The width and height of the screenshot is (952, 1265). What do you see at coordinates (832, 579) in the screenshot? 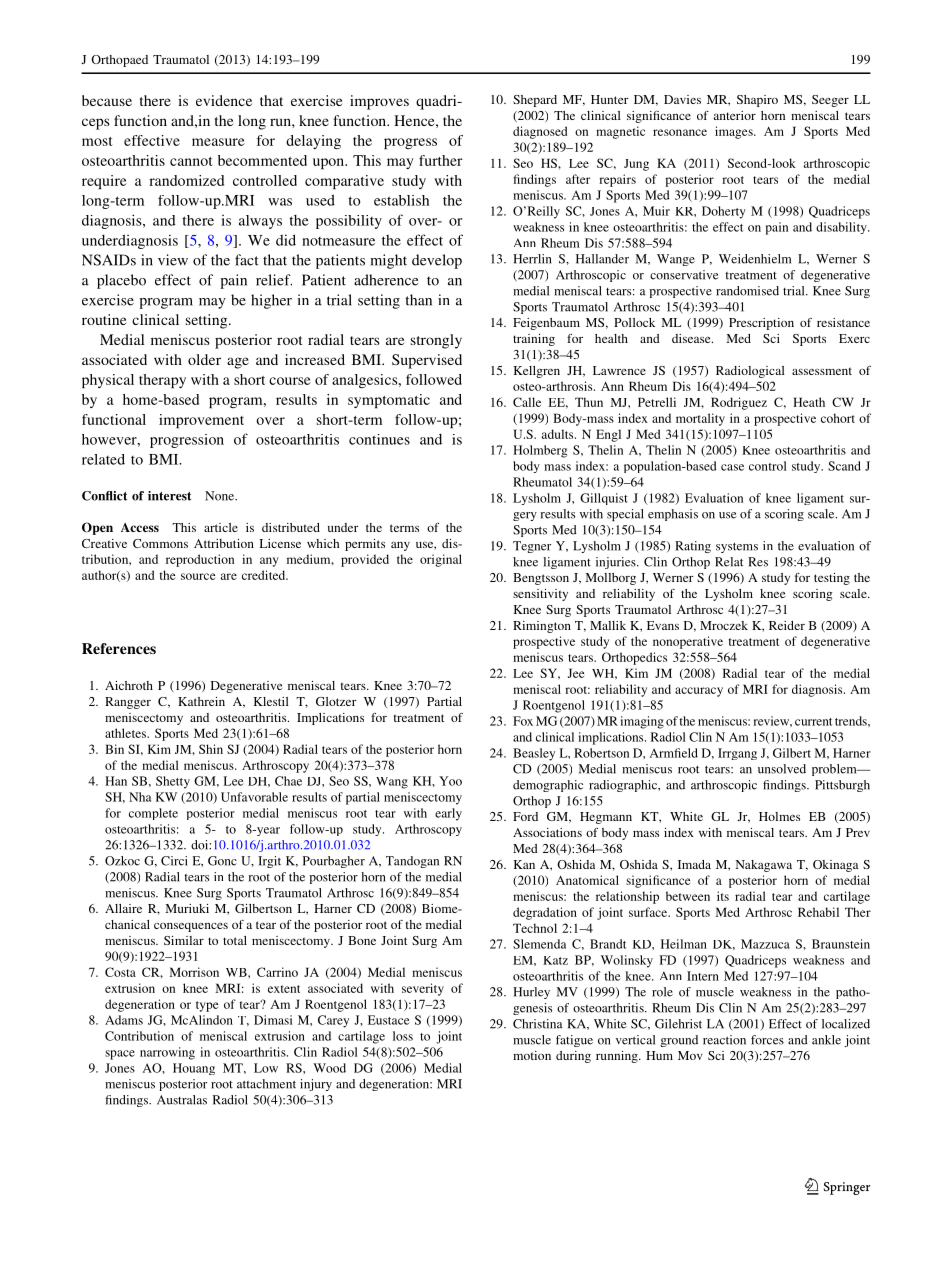
I see `testing` at bounding box center [832, 579].
